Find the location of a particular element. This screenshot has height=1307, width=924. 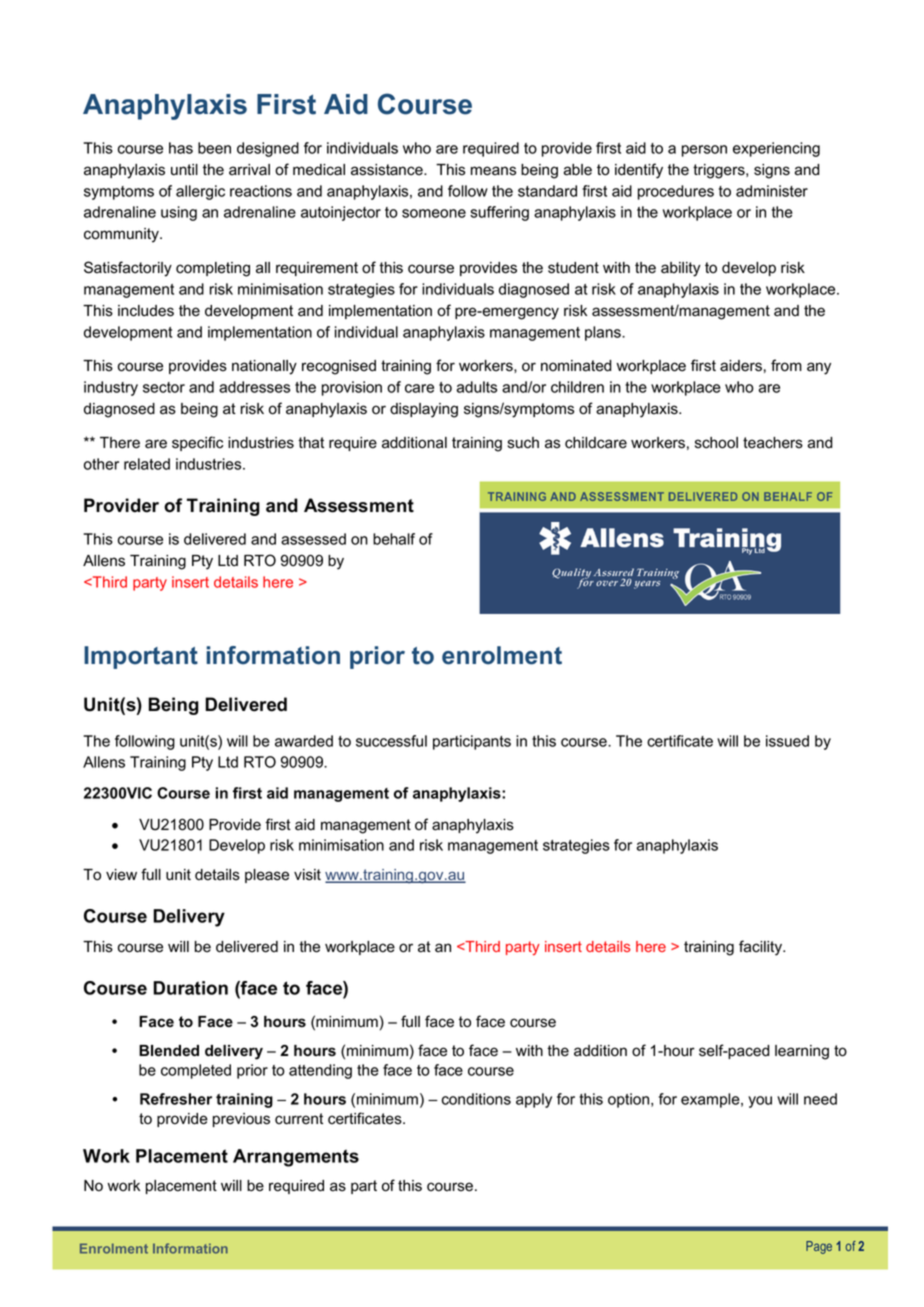

view is located at coordinates (121, 875).
